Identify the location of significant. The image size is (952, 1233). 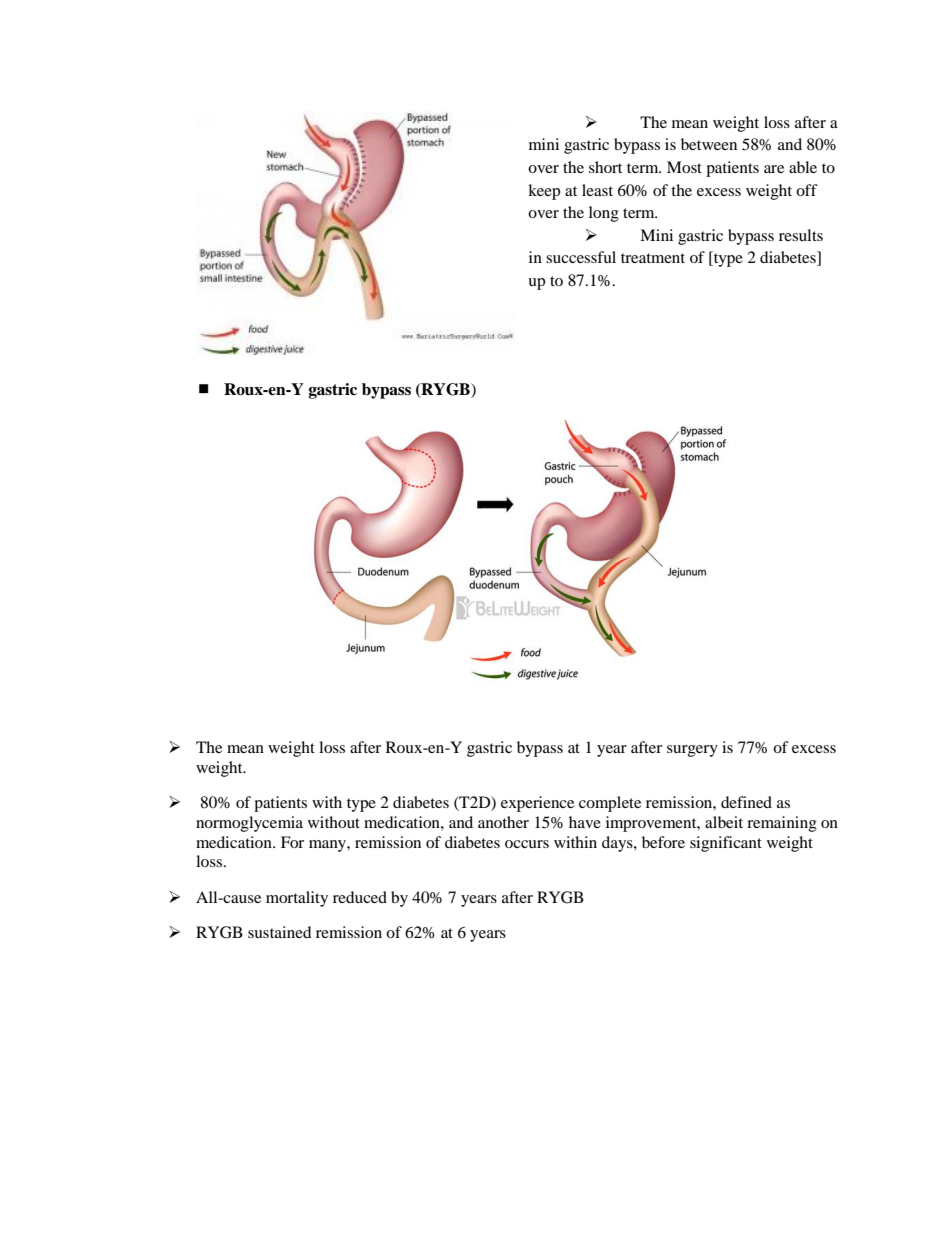
(726, 844).
